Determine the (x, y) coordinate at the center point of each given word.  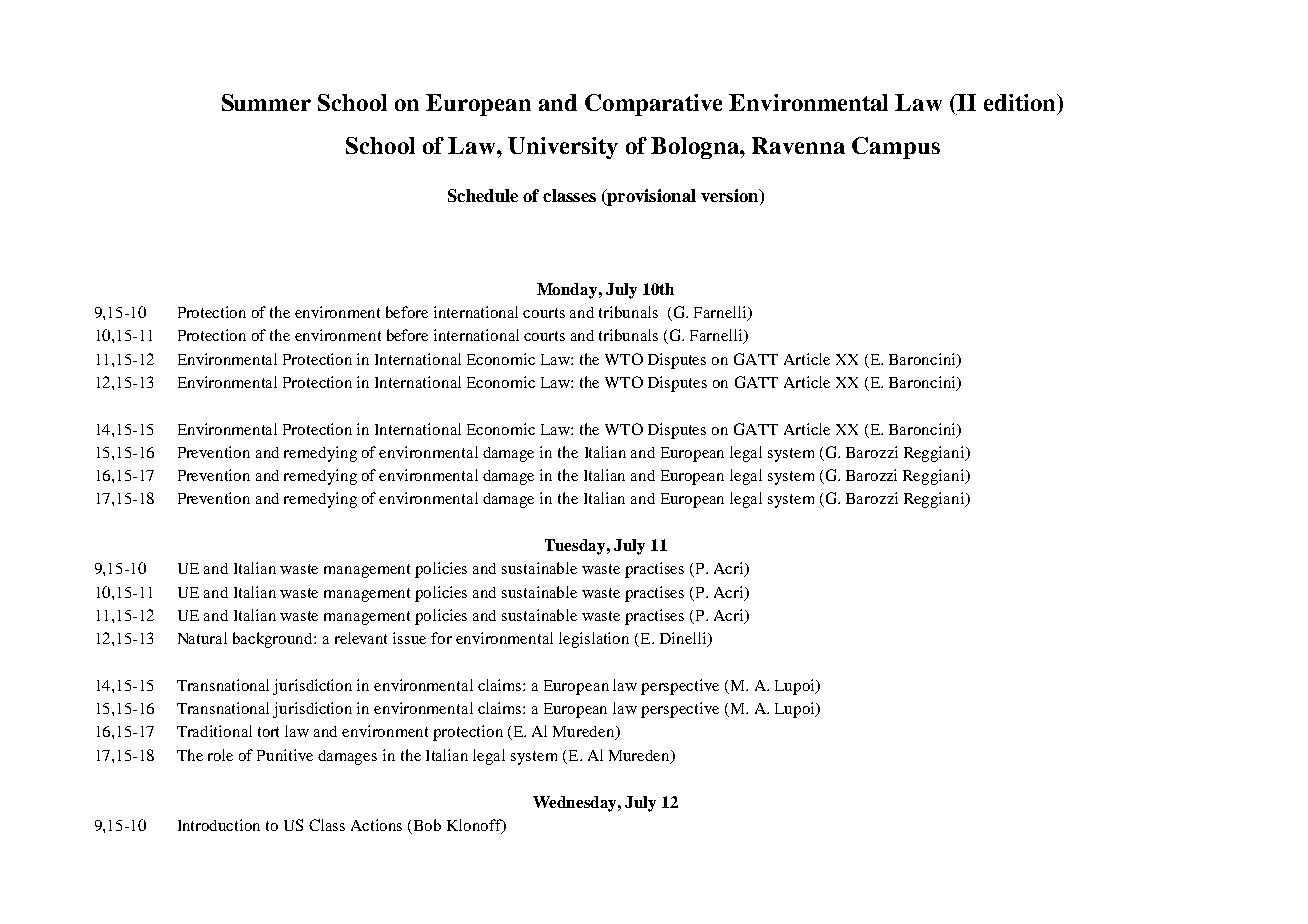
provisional (650, 197)
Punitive (285, 755)
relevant (361, 638)
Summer (266, 102)
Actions (376, 825)
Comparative (653, 105)
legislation (594, 640)
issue (409, 638)
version (731, 195)
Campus (896, 148)
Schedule (483, 195)
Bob (427, 825)
